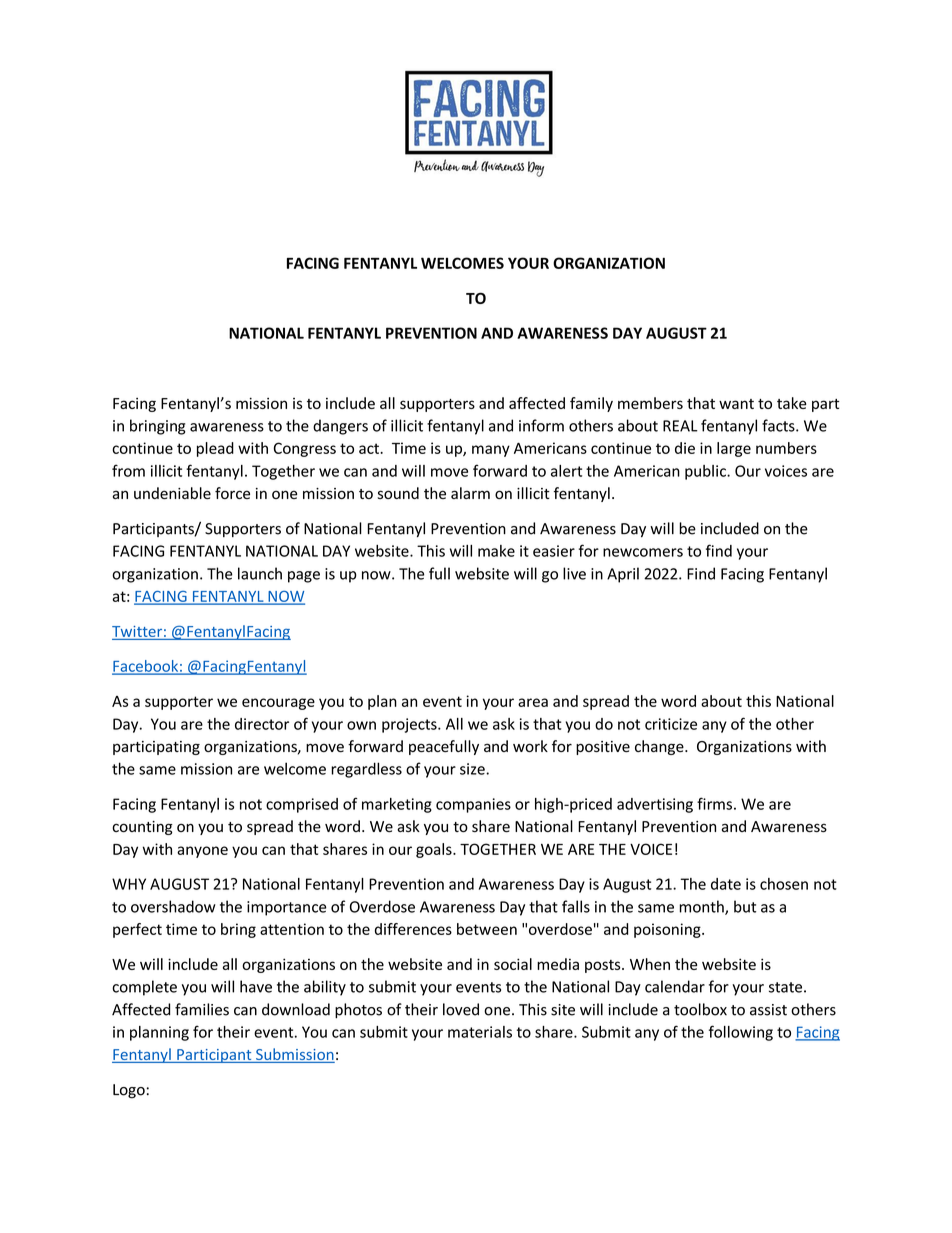 The width and height of the image is (952, 1233). What do you see at coordinates (473, 769) in the image?
I see `size` at bounding box center [473, 769].
